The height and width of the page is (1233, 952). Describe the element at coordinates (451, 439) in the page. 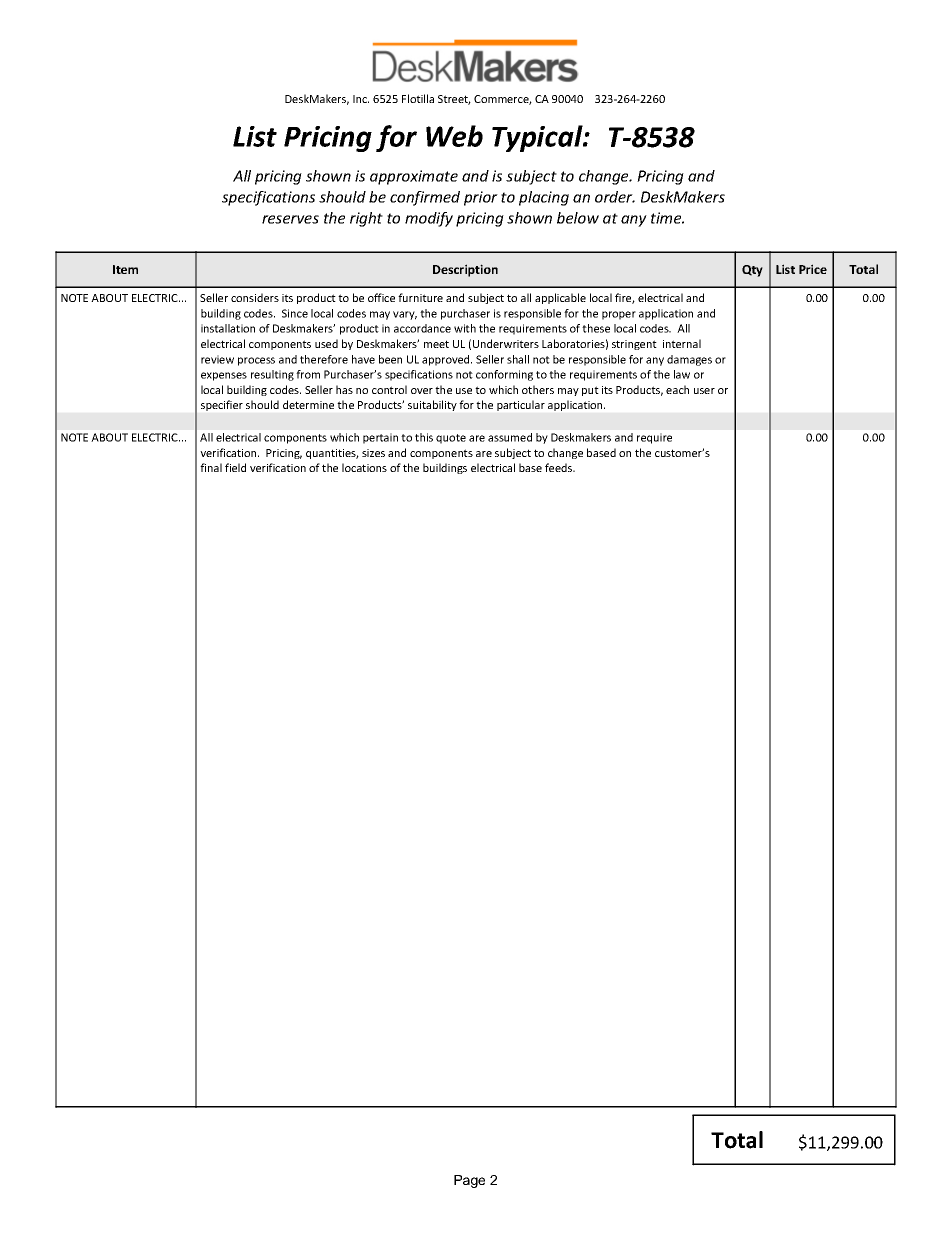

I see `quote` at that location.
